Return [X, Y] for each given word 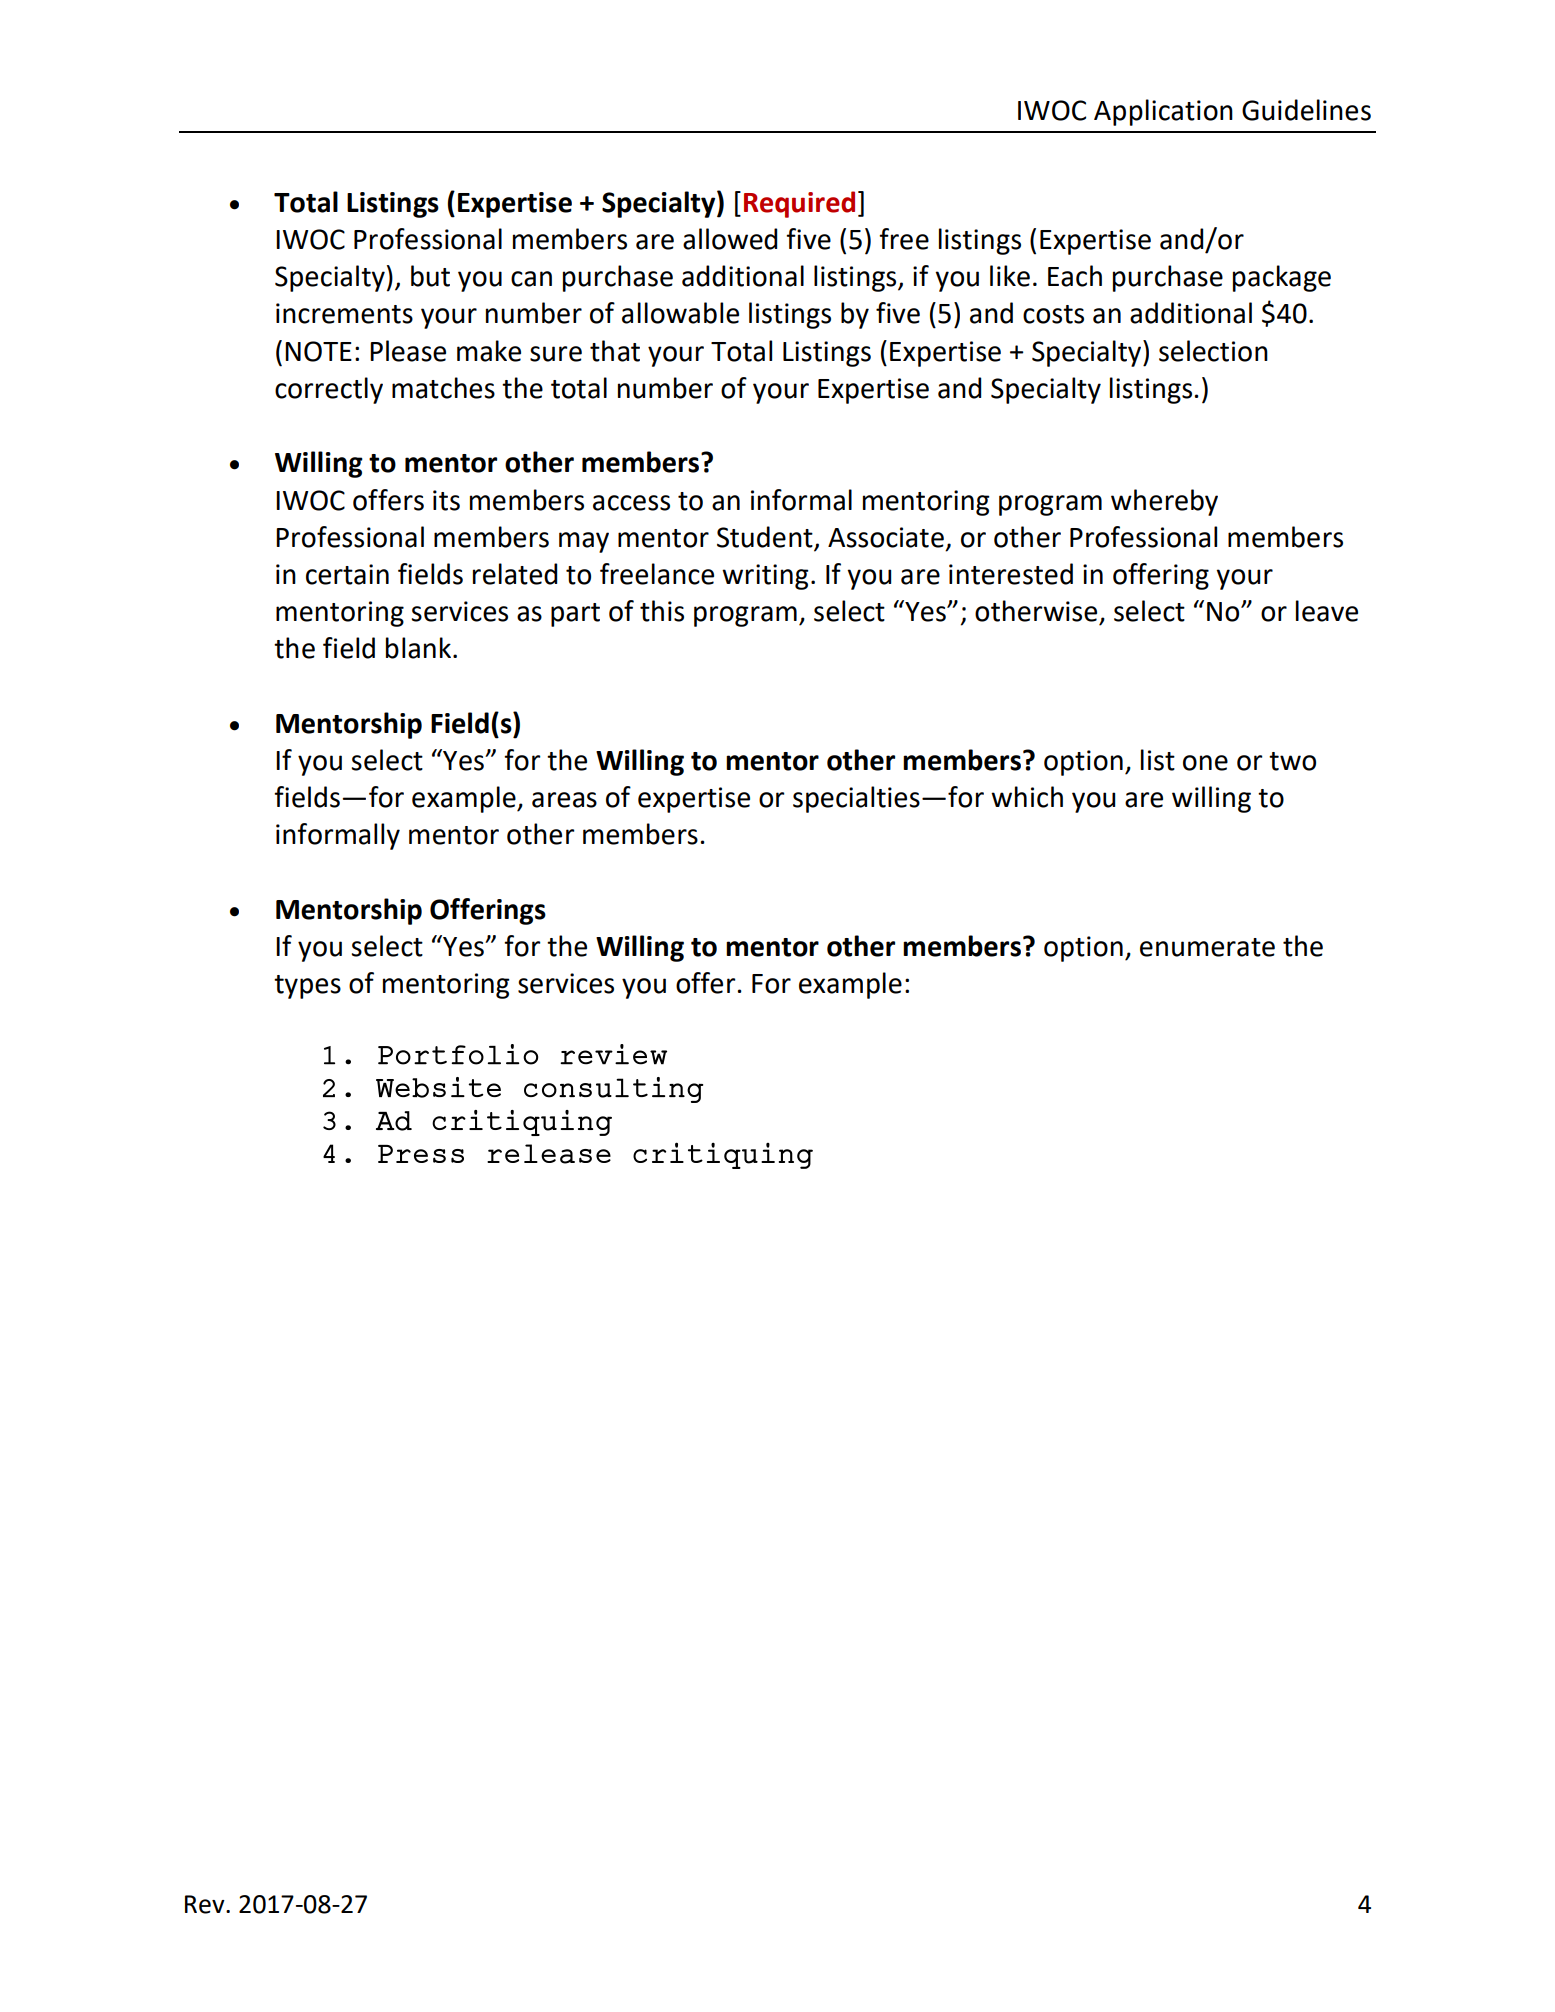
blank [420, 648]
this [662, 611]
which [1027, 797]
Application [1163, 112]
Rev [206, 1904]
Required [799, 204]
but [430, 276]
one [1205, 763]
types [307, 987]
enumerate [1207, 947]
